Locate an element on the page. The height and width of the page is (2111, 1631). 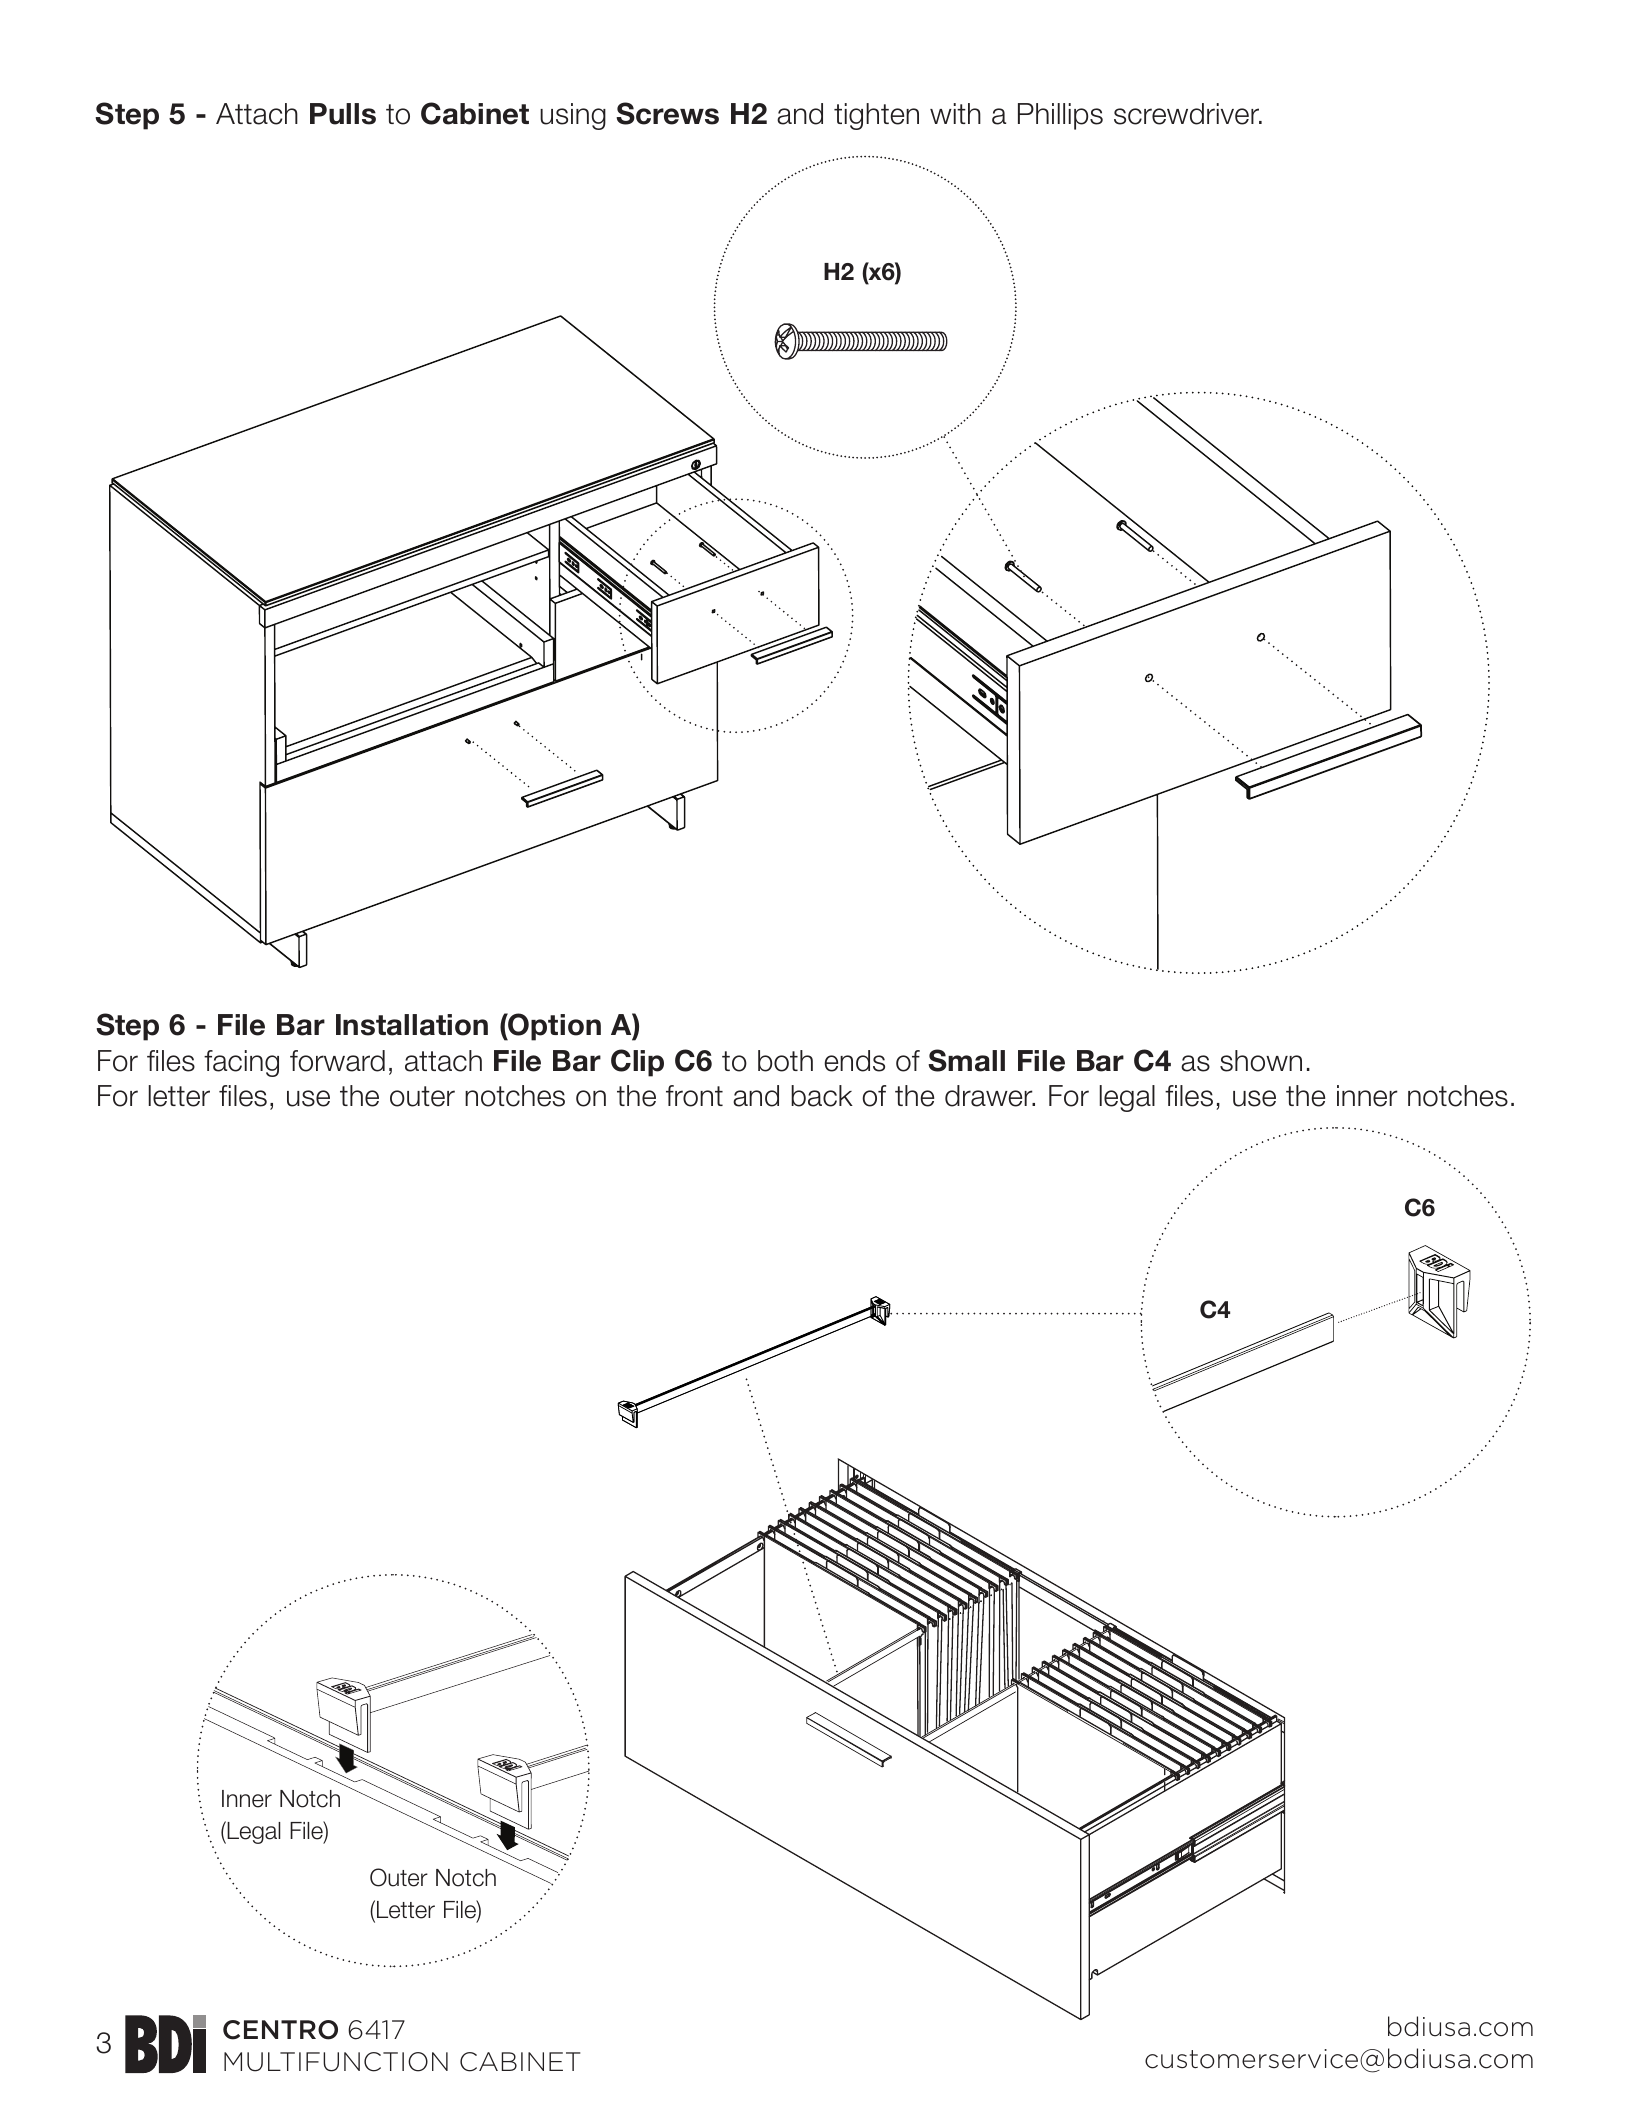
CENTRO is located at coordinates (280, 2030).
